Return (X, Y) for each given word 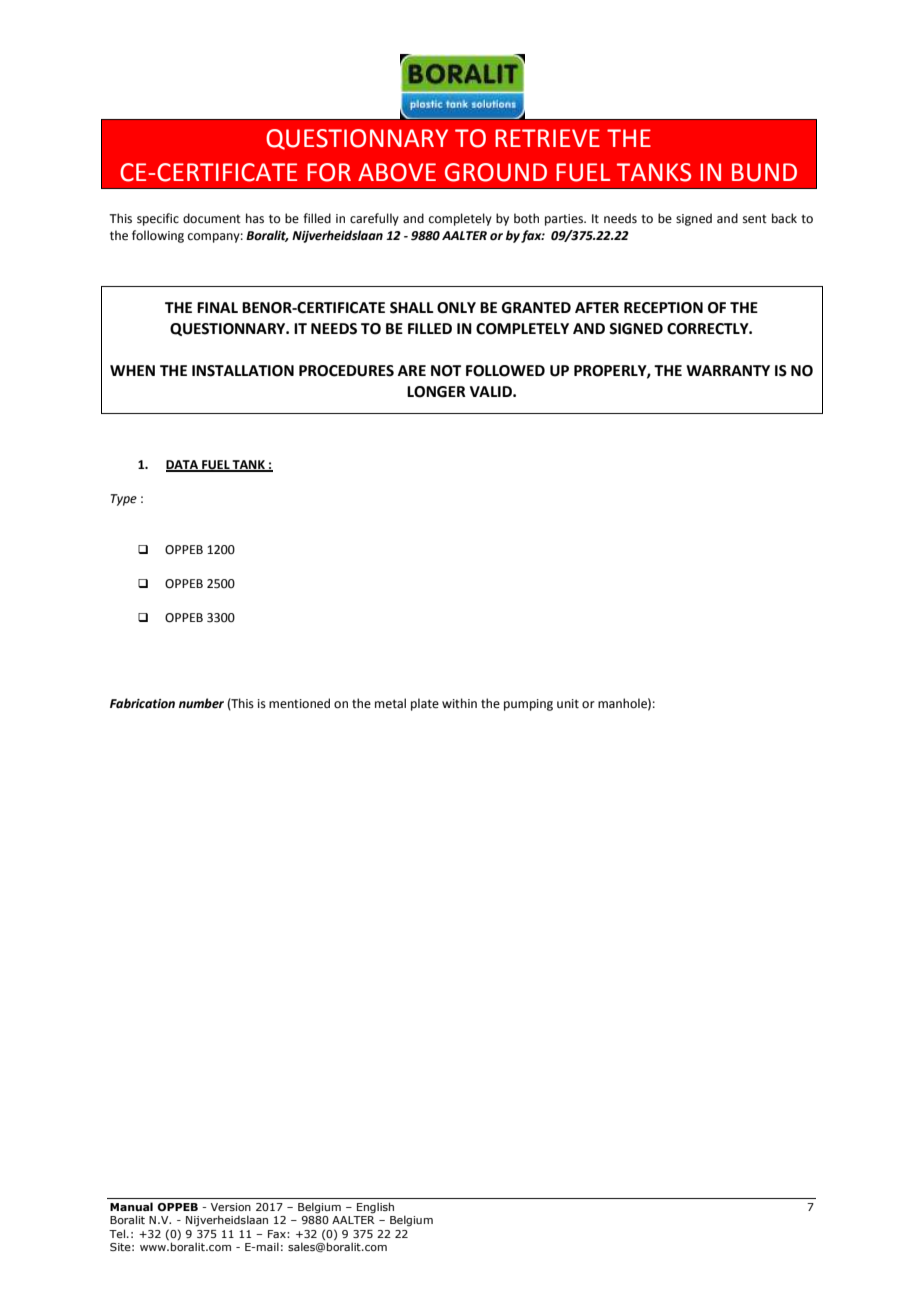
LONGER (436, 392)
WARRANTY (728, 370)
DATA (183, 465)
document (212, 218)
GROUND (496, 172)
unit (568, 704)
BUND (764, 172)
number (201, 703)
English (375, 1208)
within (459, 703)
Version (231, 1207)
